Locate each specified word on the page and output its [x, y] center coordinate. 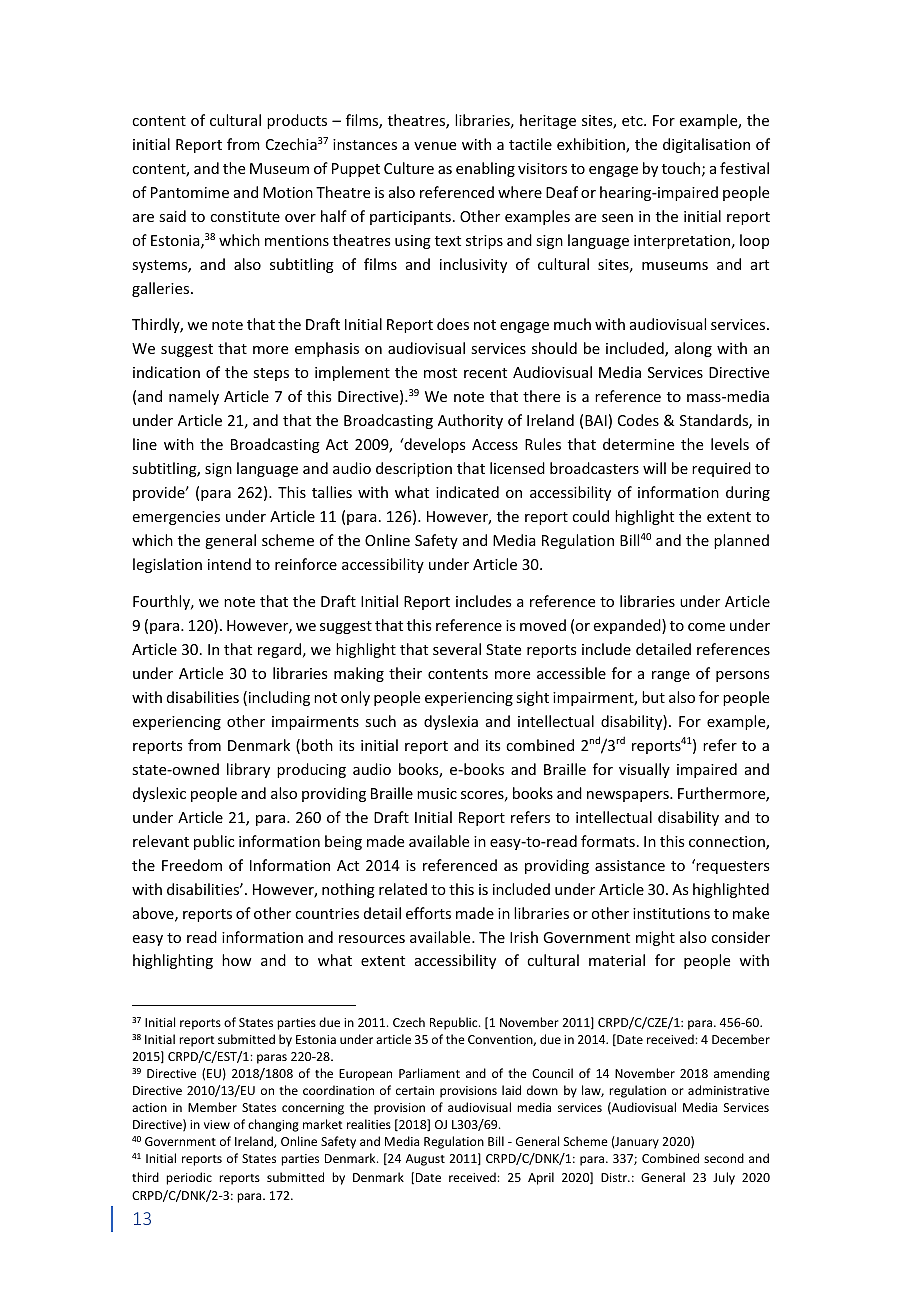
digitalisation [706, 145]
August [425, 1160]
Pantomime [190, 192]
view [217, 1124]
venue [435, 146]
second [724, 1158]
